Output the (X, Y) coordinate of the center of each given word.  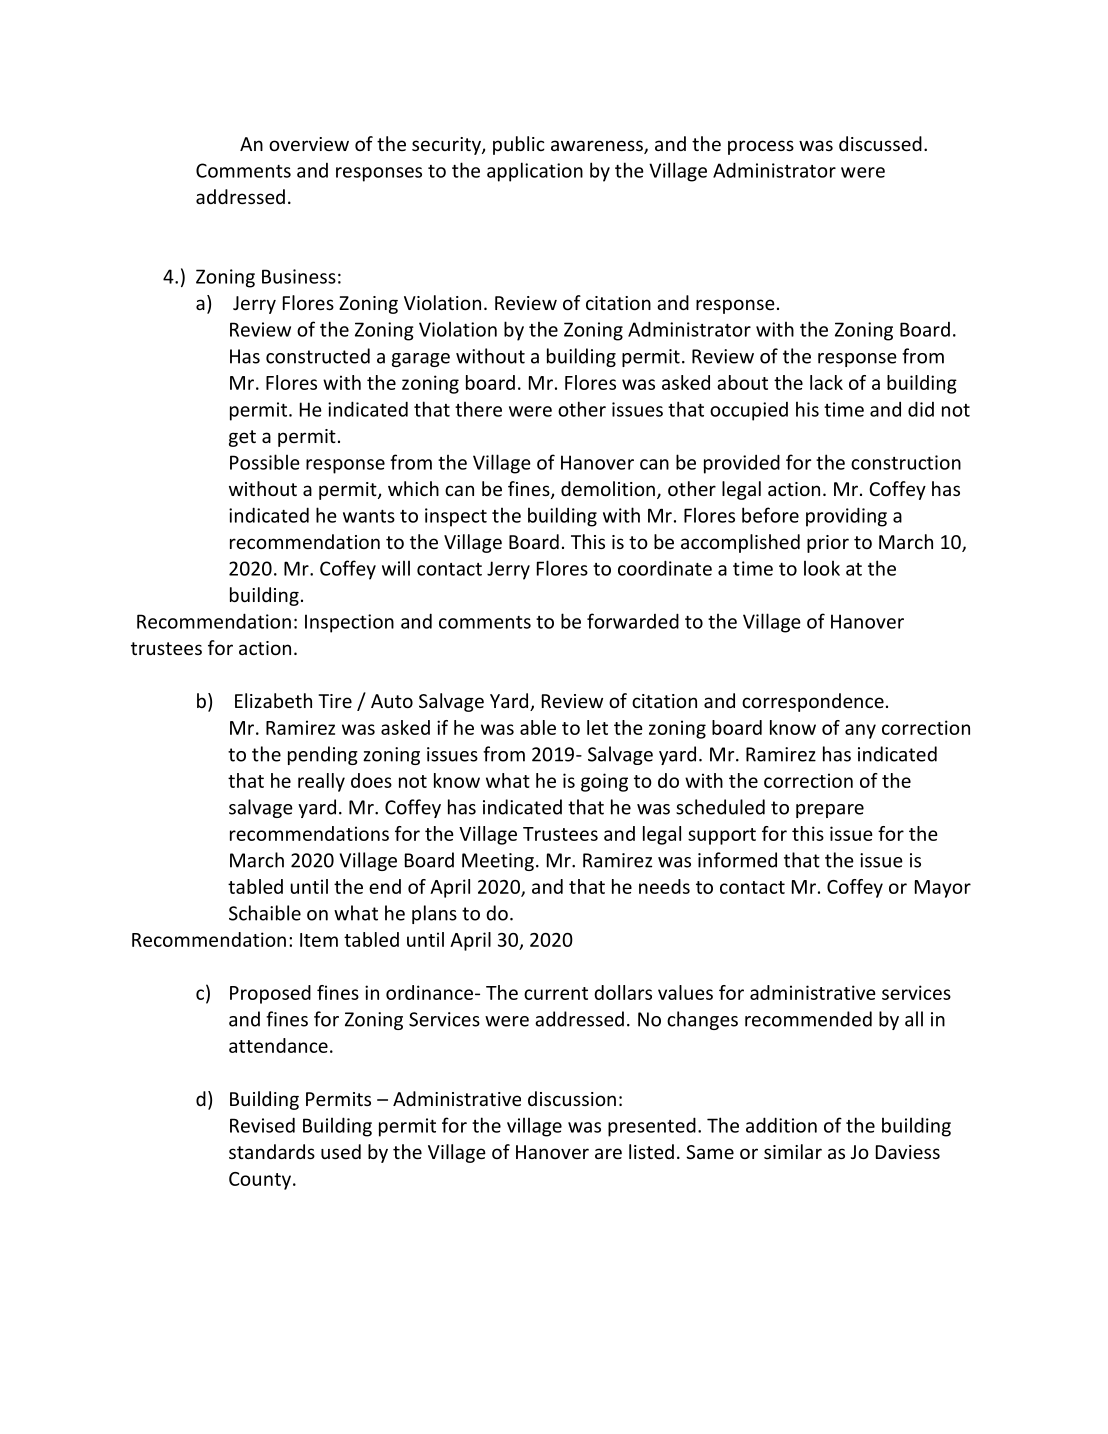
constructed (318, 356)
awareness (598, 147)
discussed (880, 143)
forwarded (633, 621)
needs (664, 886)
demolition (608, 488)
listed (651, 1151)
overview (309, 144)
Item (319, 940)
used (341, 1151)
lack (826, 382)
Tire (335, 701)
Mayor (943, 889)
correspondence (813, 702)
